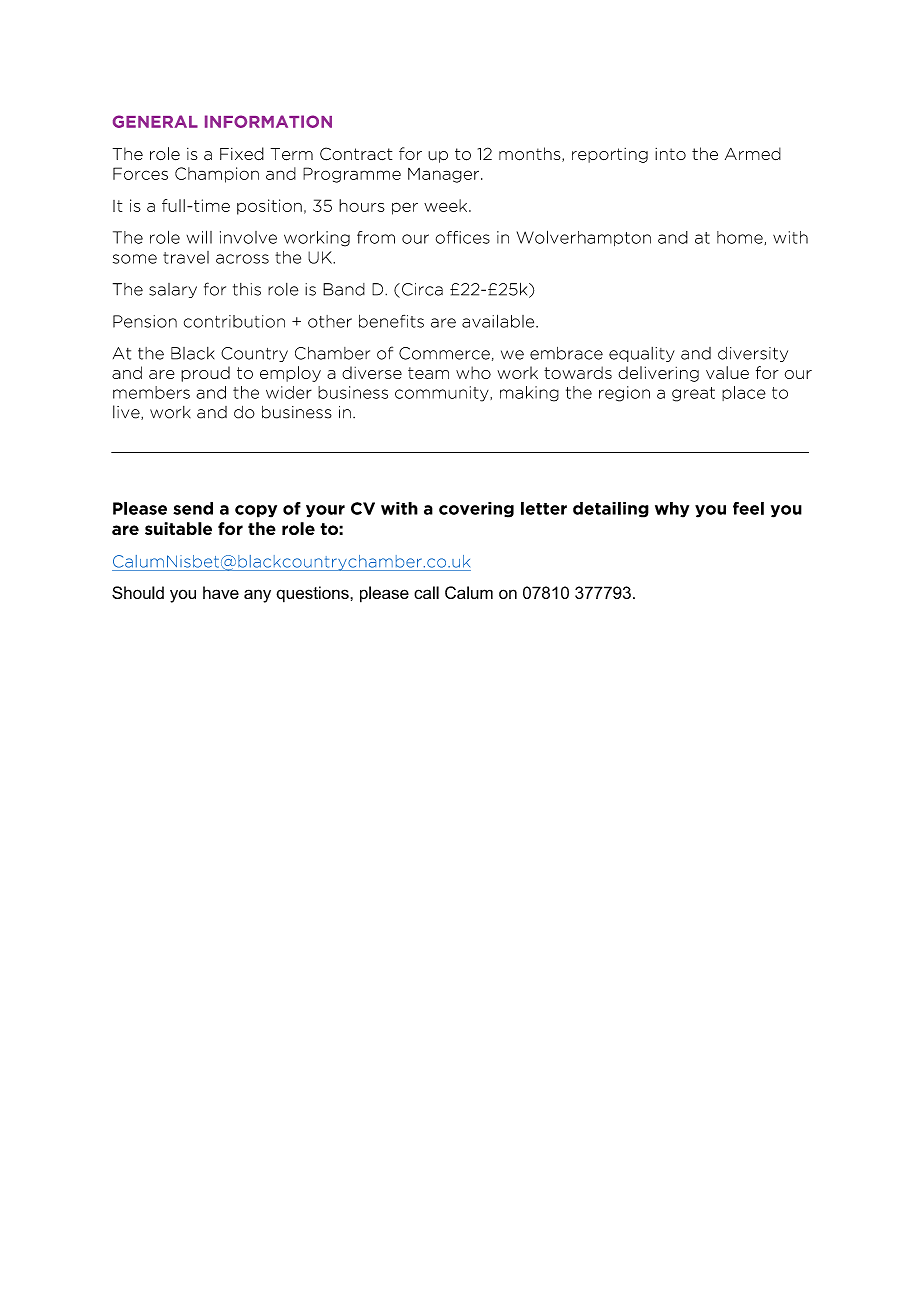 This screenshot has width=924, height=1308. Describe the element at coordinates (242, 153) in the screenshot. I see `Fixed` at that location.
